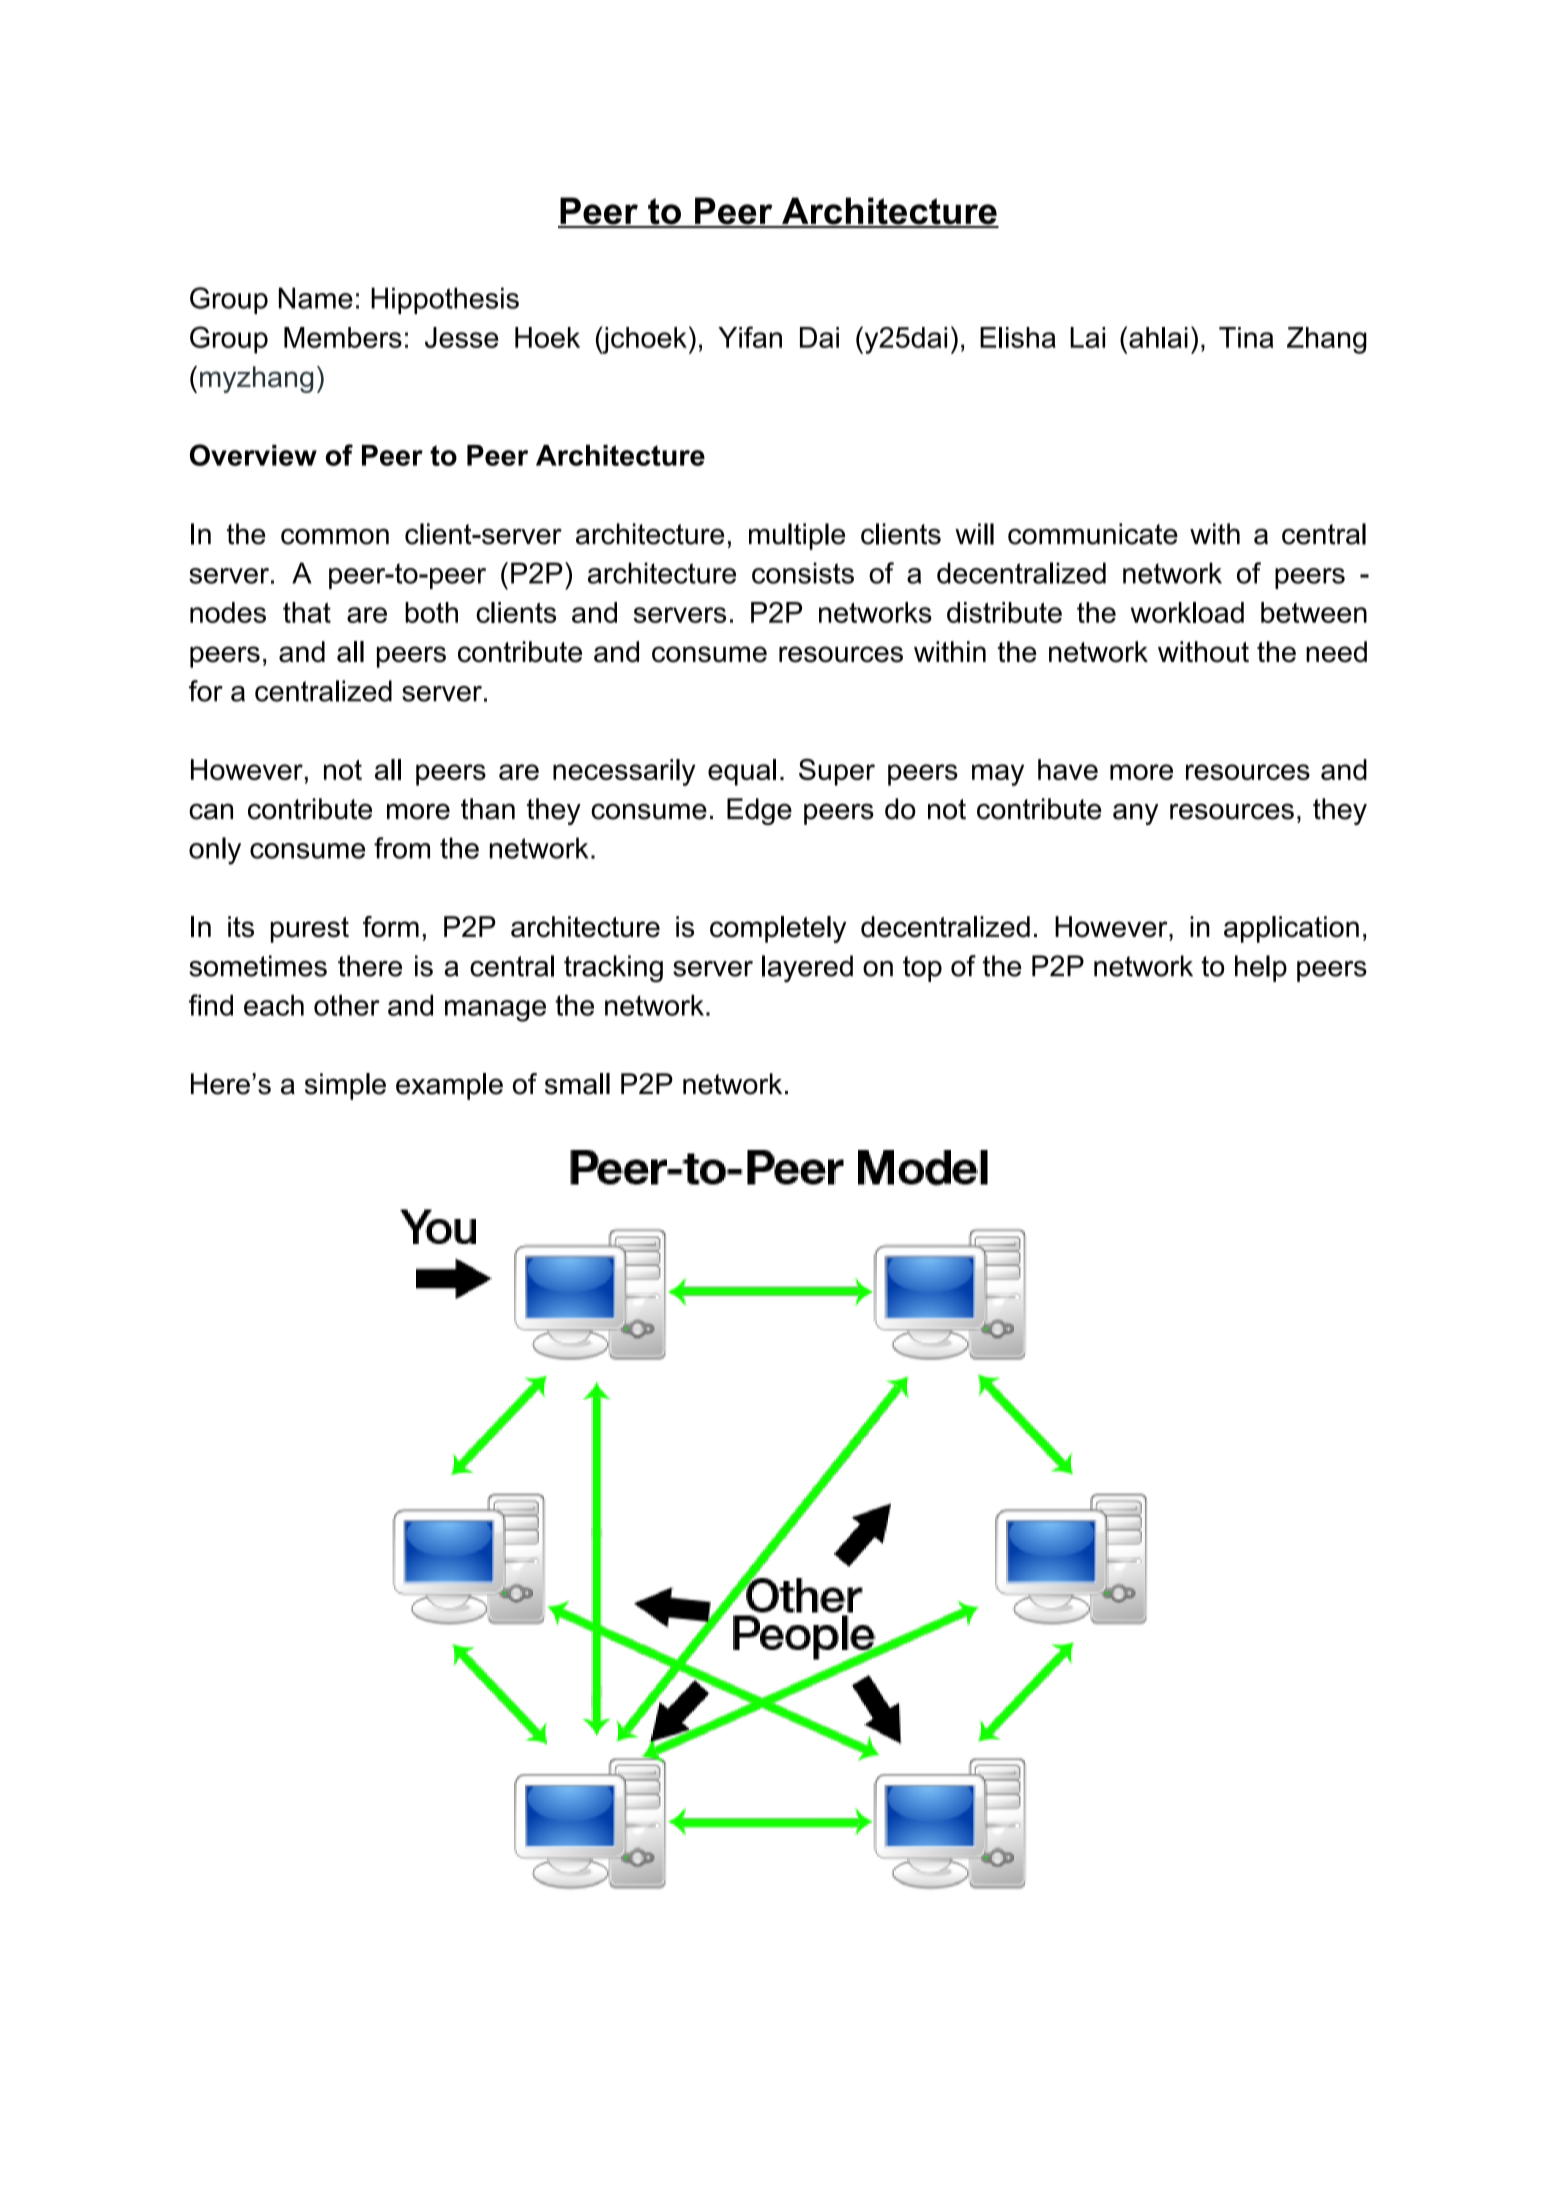 Image resolution: width=1560 pixels, height=2208 pixels. Describe the element at coordinates (343, 337) in the document. I see `Members` at that location.
